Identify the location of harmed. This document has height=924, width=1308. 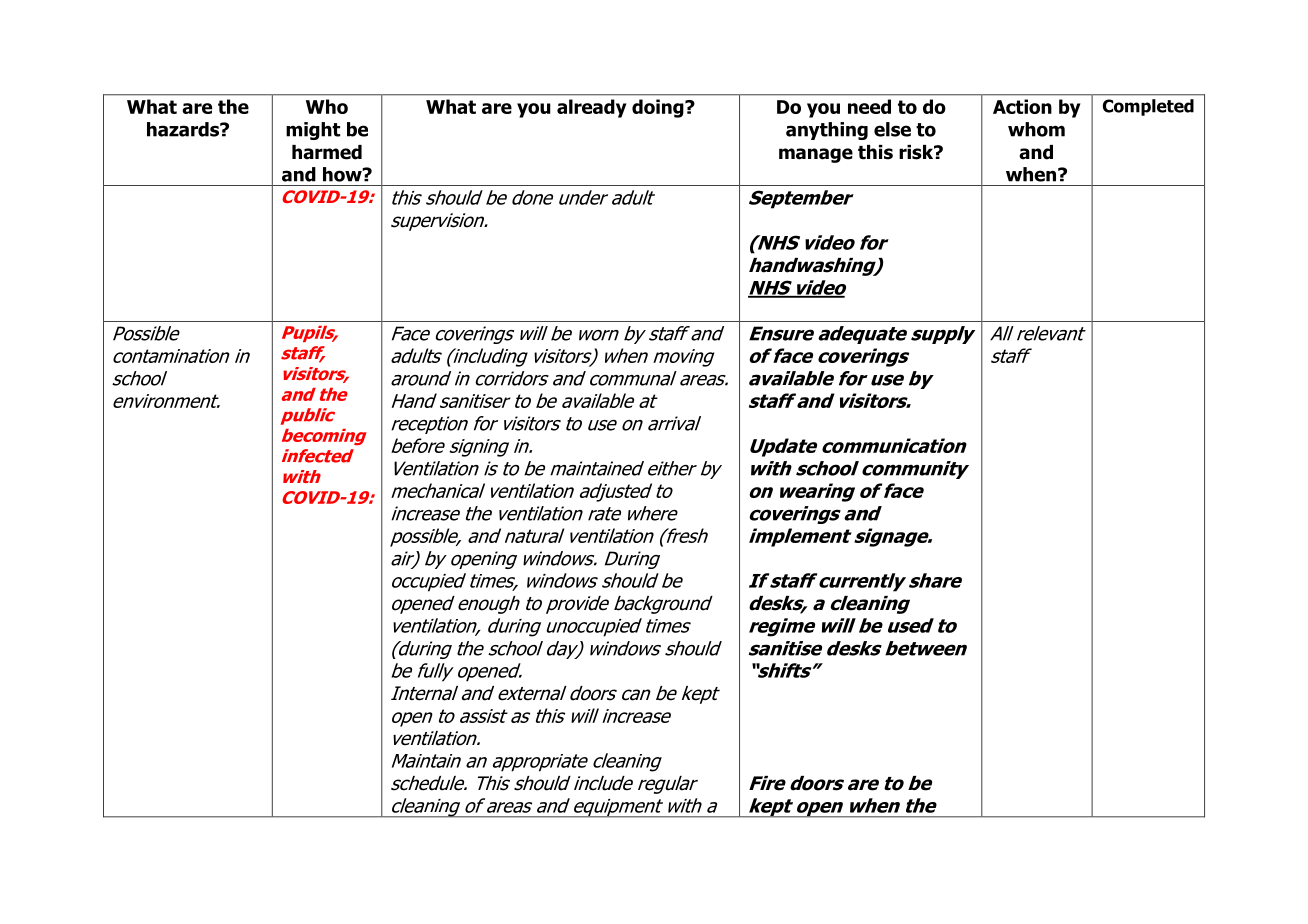
(327, 152).
